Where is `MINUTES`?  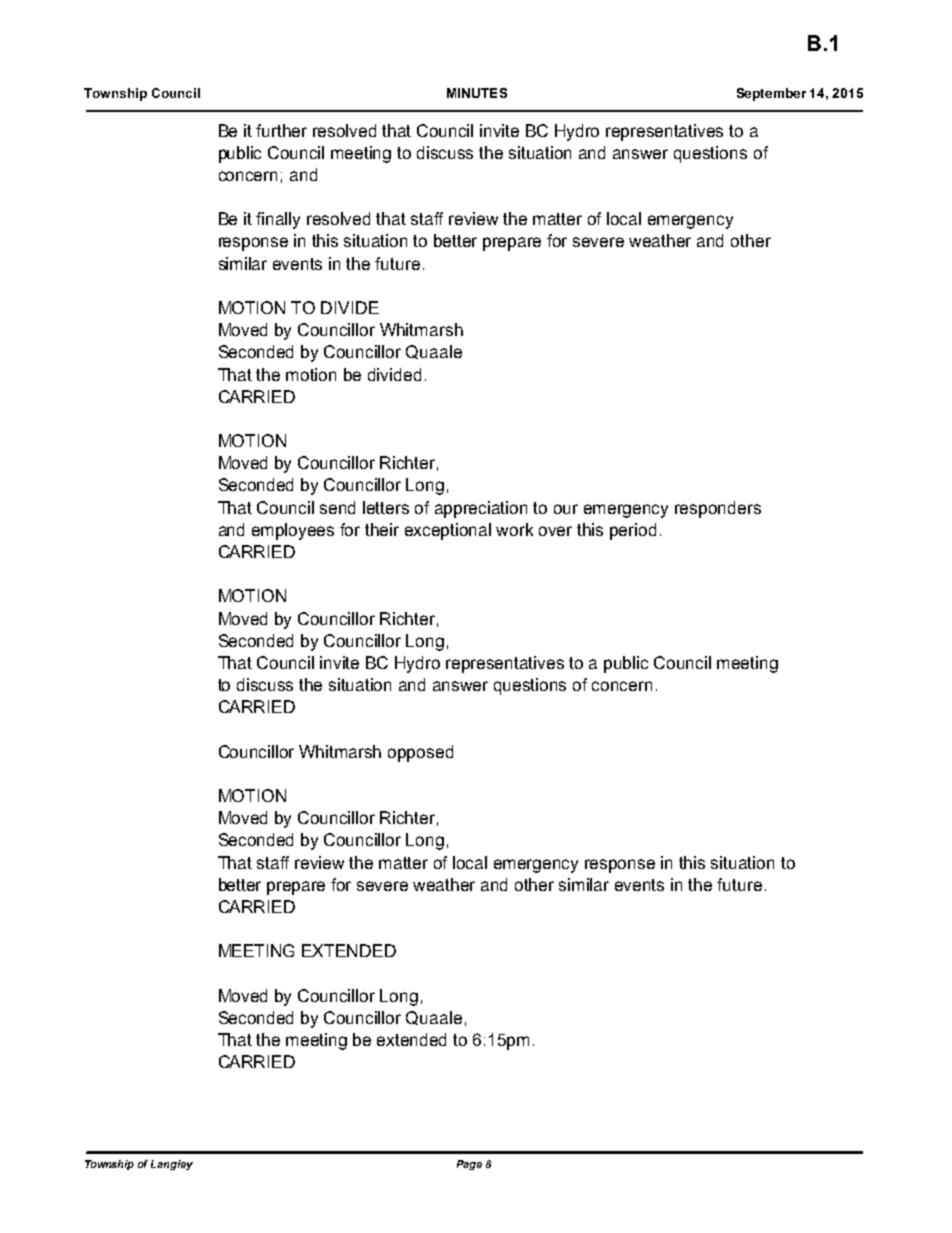
MINUTES is located at coordinates (477, 93).
